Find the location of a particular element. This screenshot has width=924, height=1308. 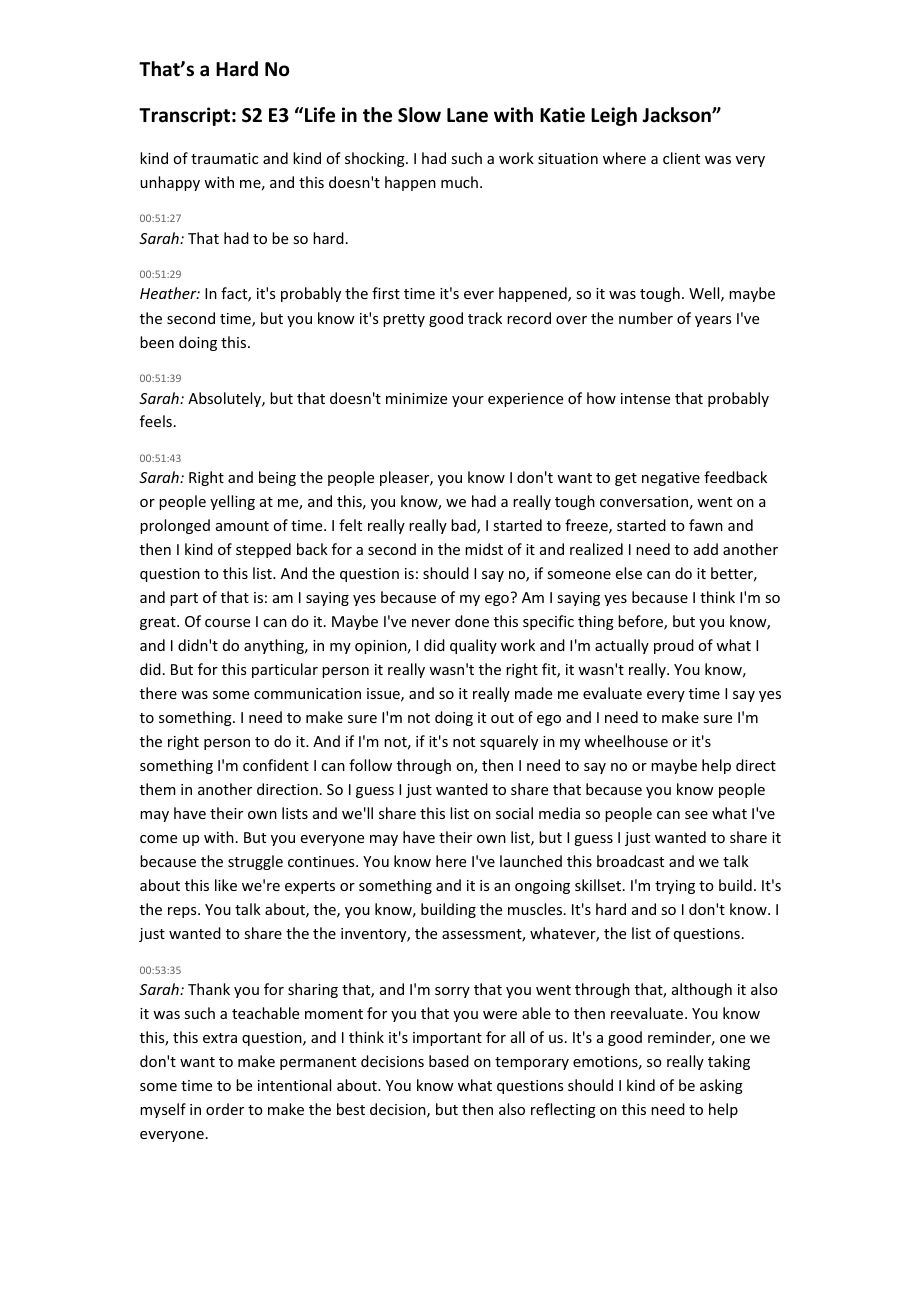

client is located at coordinates (681, 158).
